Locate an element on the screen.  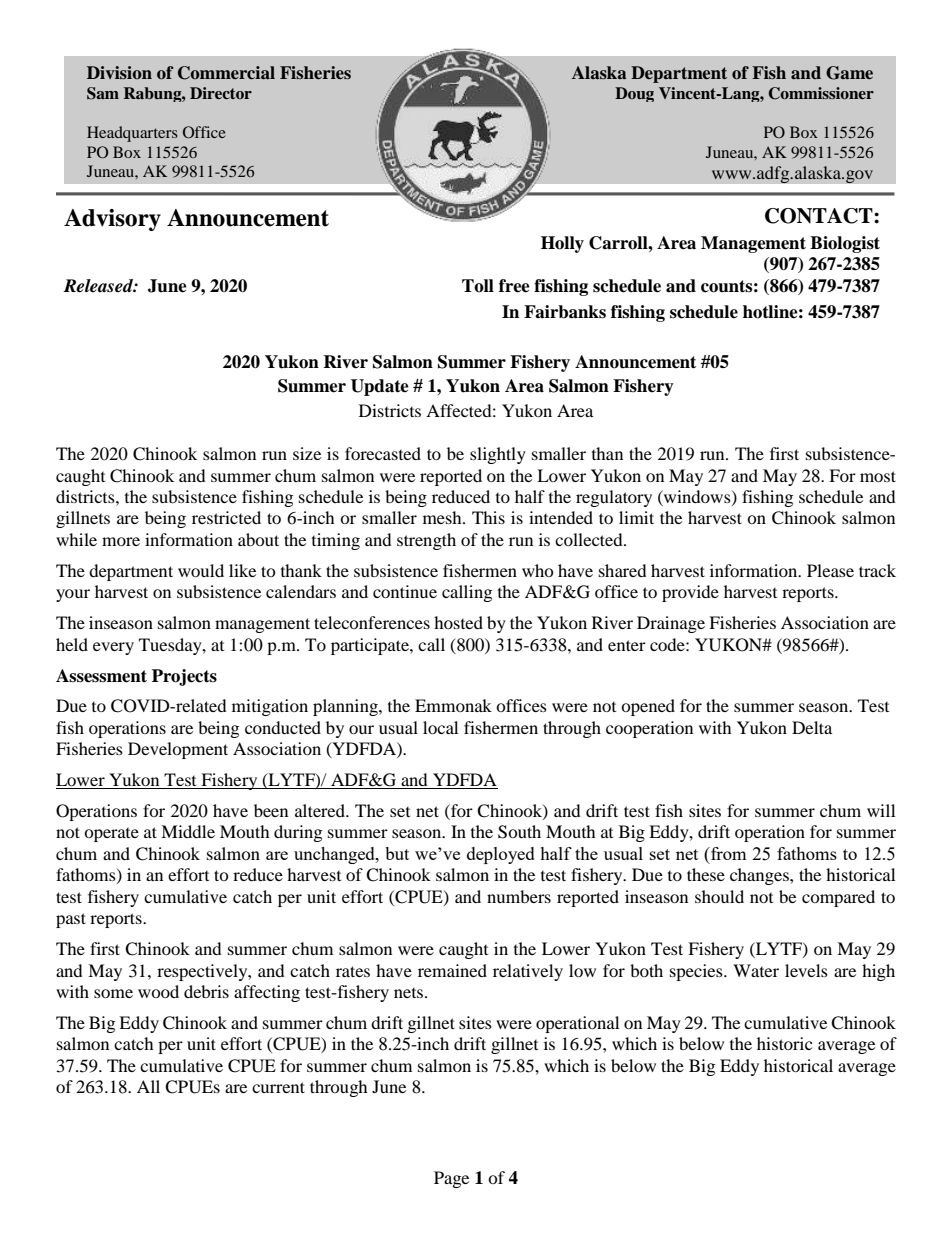
Please is located at coordinates (830, 570).
